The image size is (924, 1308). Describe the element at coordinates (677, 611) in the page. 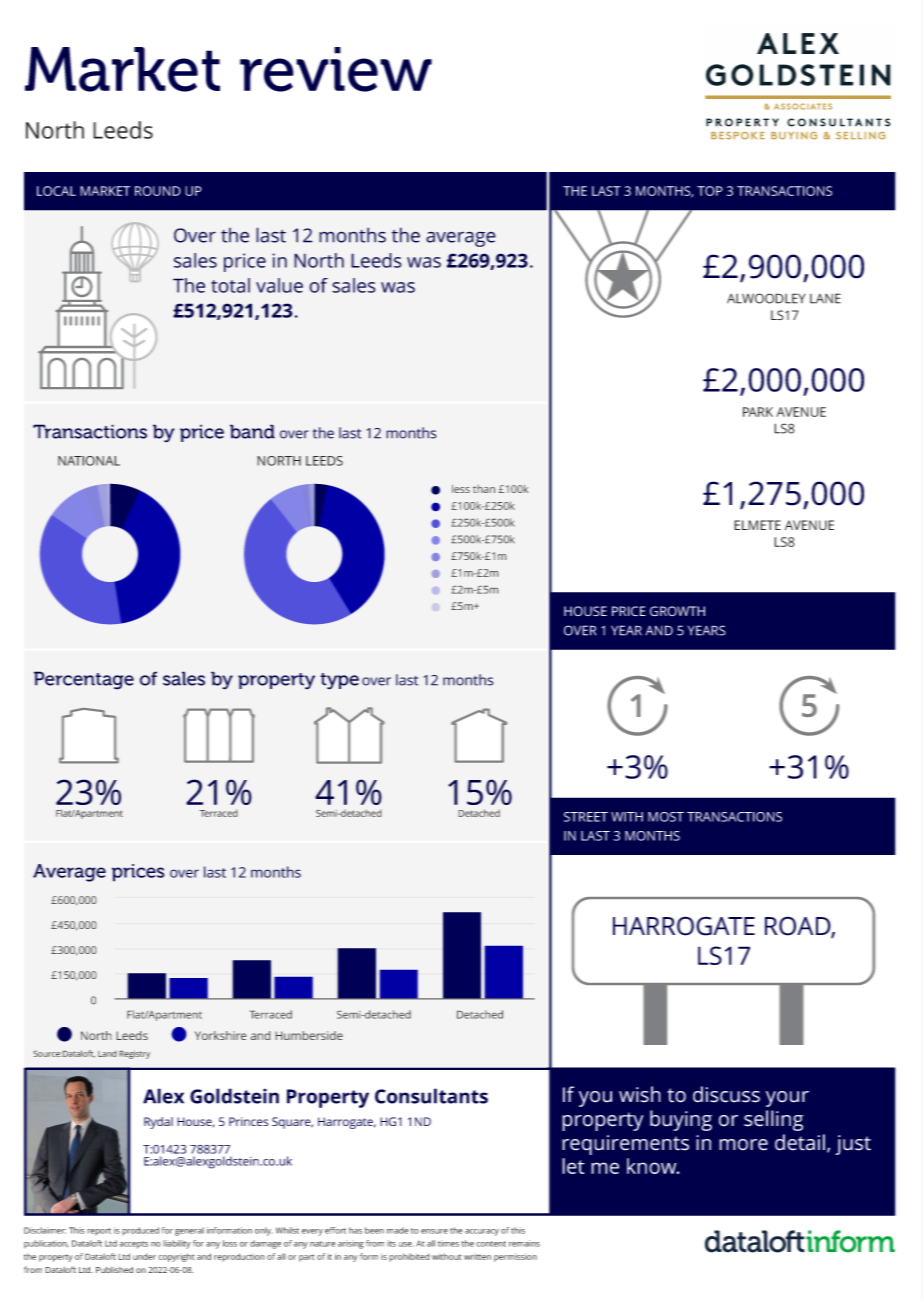

I see `GROWTH` at that location.
